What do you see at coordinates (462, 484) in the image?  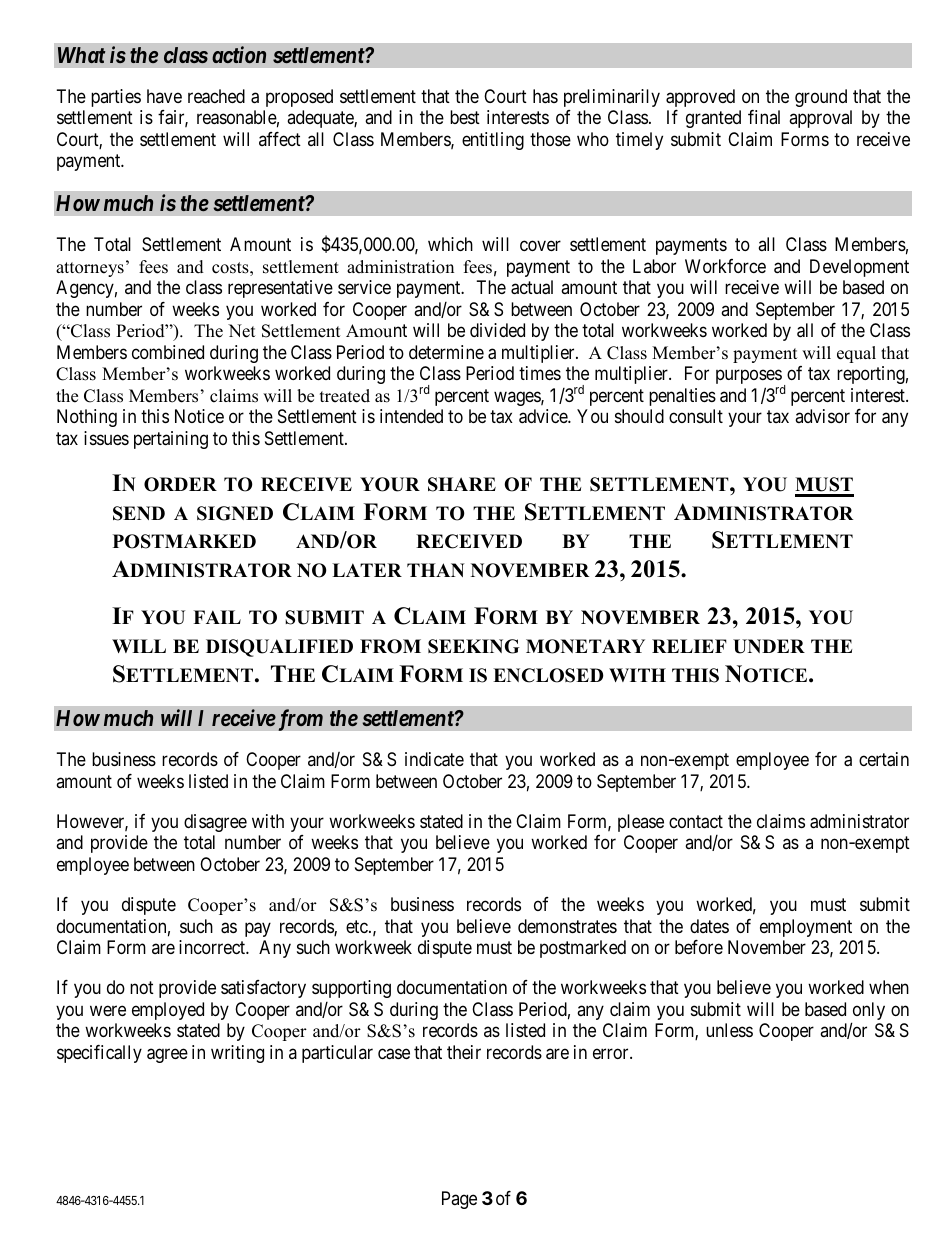 I see `SHARE` at bounding box center [462, 484].
